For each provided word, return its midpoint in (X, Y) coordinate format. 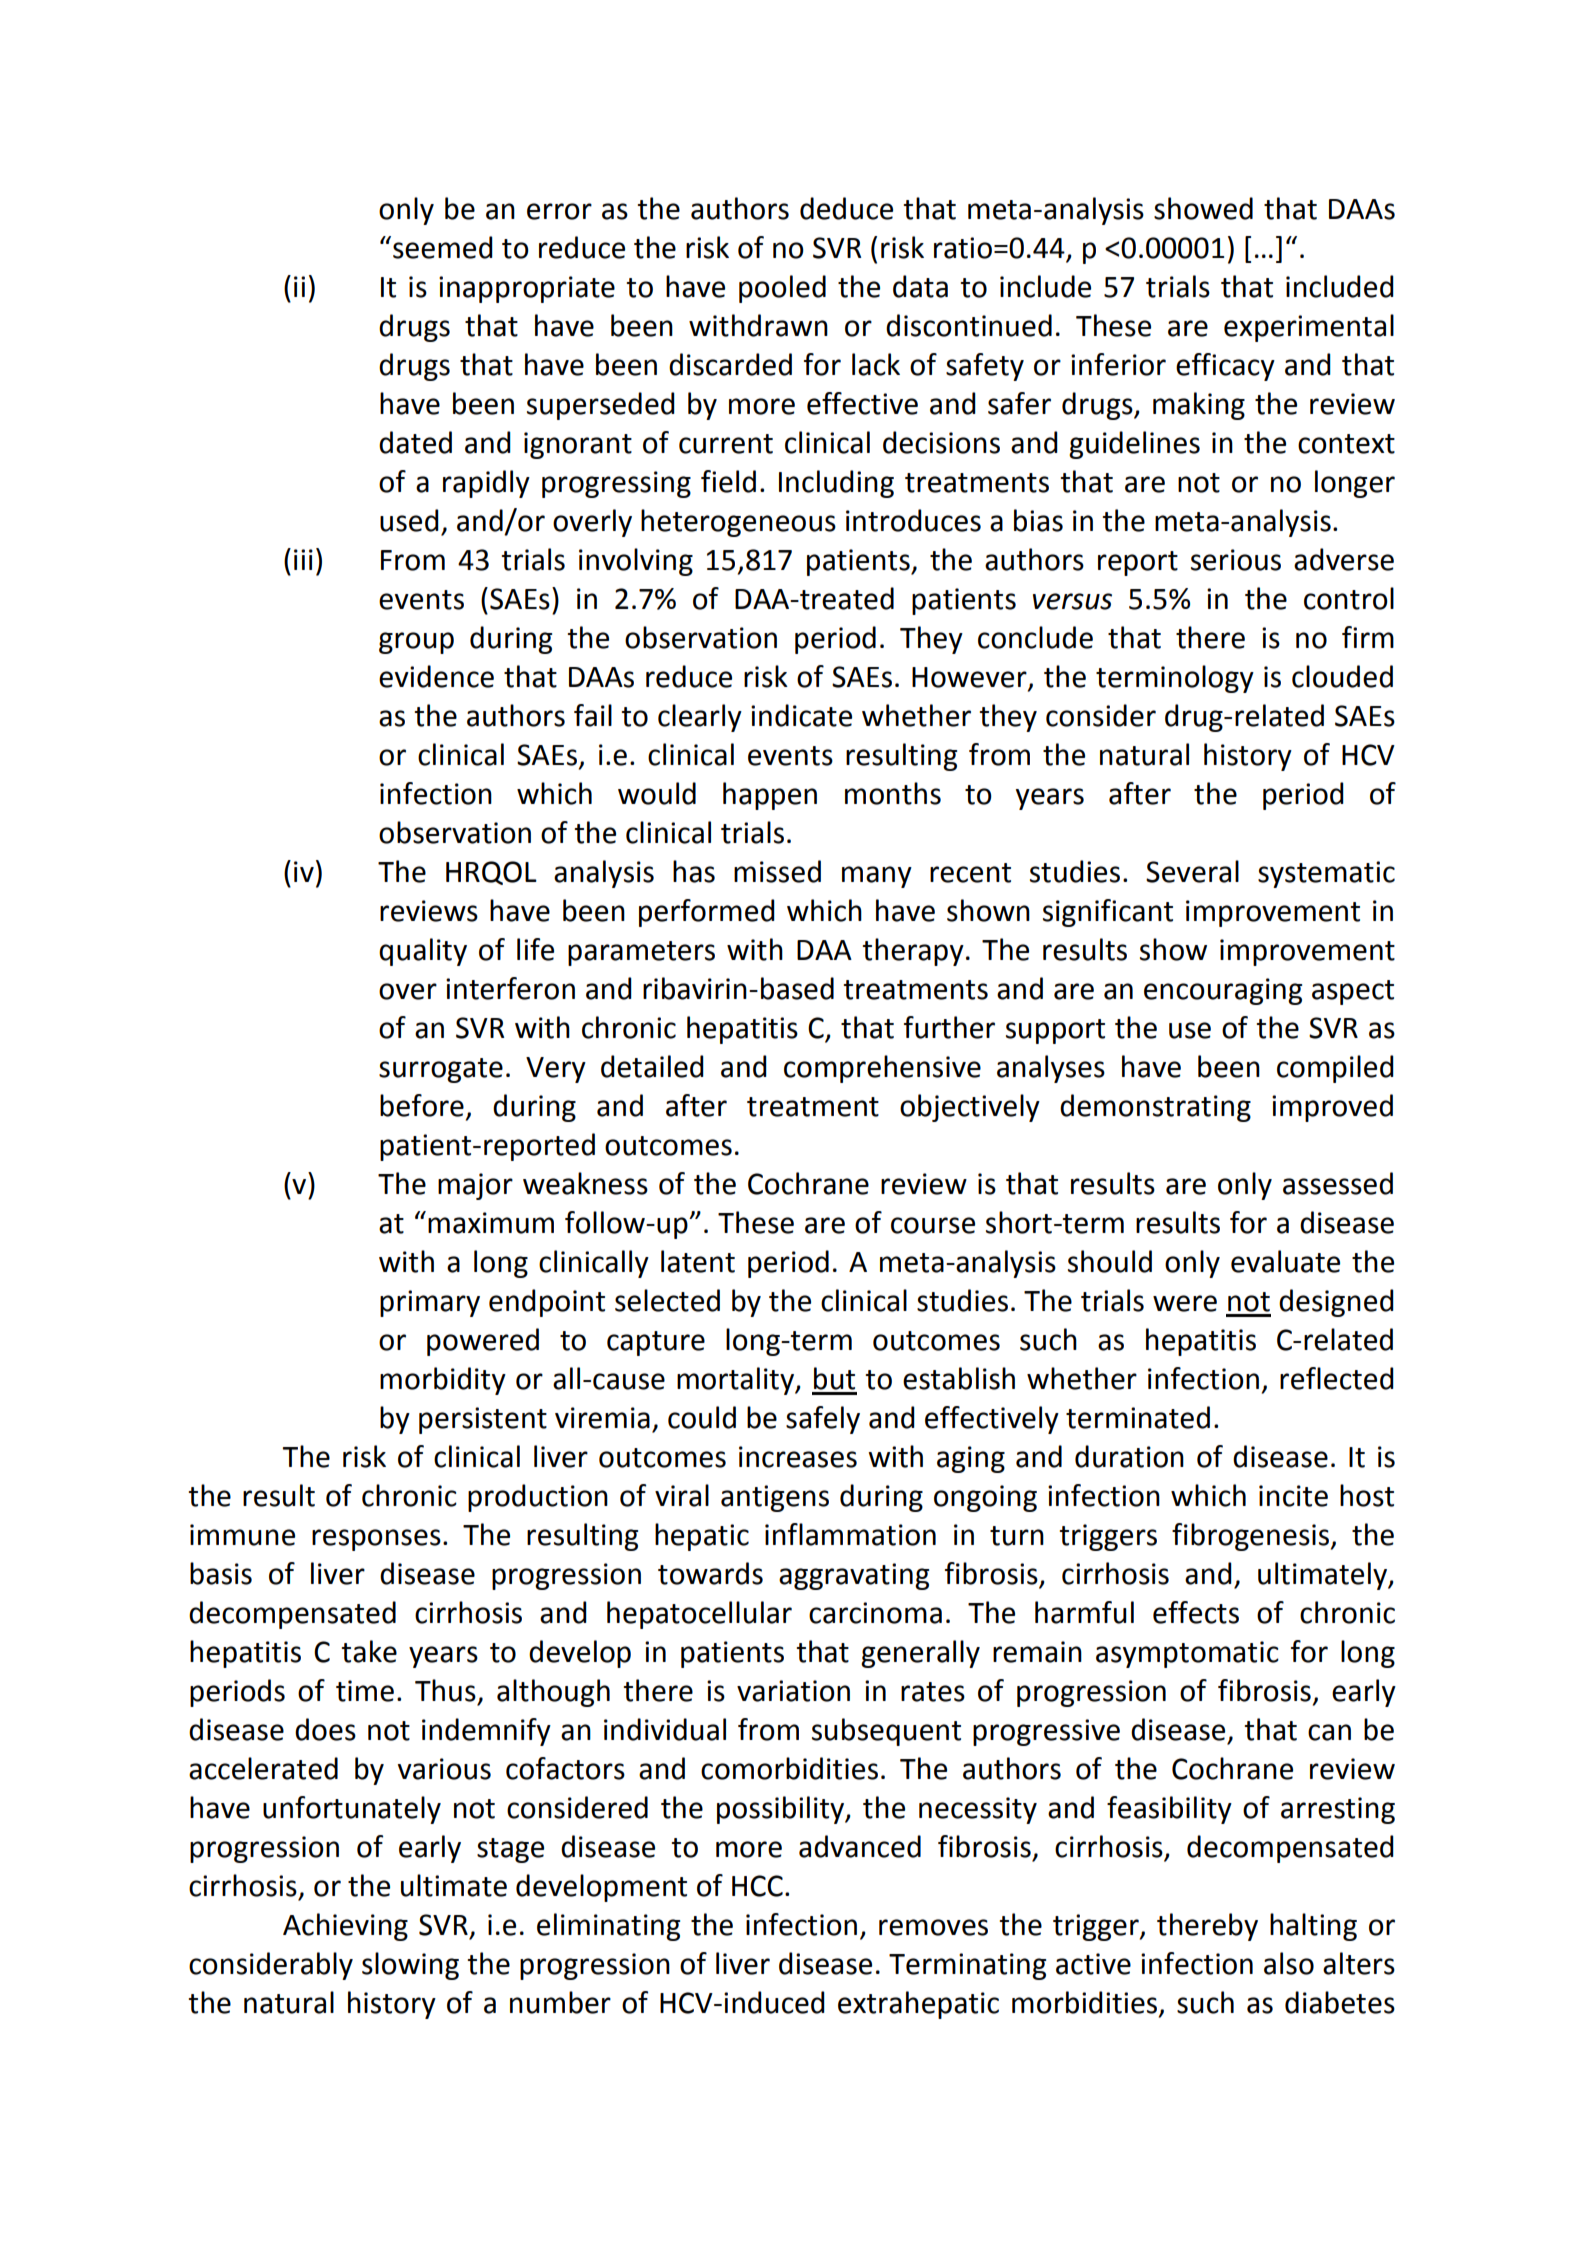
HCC (757, 1886)
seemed (443, 247)
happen (770, 796)
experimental (1309, 328)
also (1289, 1963)
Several (1192, 871)
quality (423, 952)
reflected (1337, 1378)
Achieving (345, 1927)
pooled (782, 289)
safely (823, 1420)
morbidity (443, 1381)
